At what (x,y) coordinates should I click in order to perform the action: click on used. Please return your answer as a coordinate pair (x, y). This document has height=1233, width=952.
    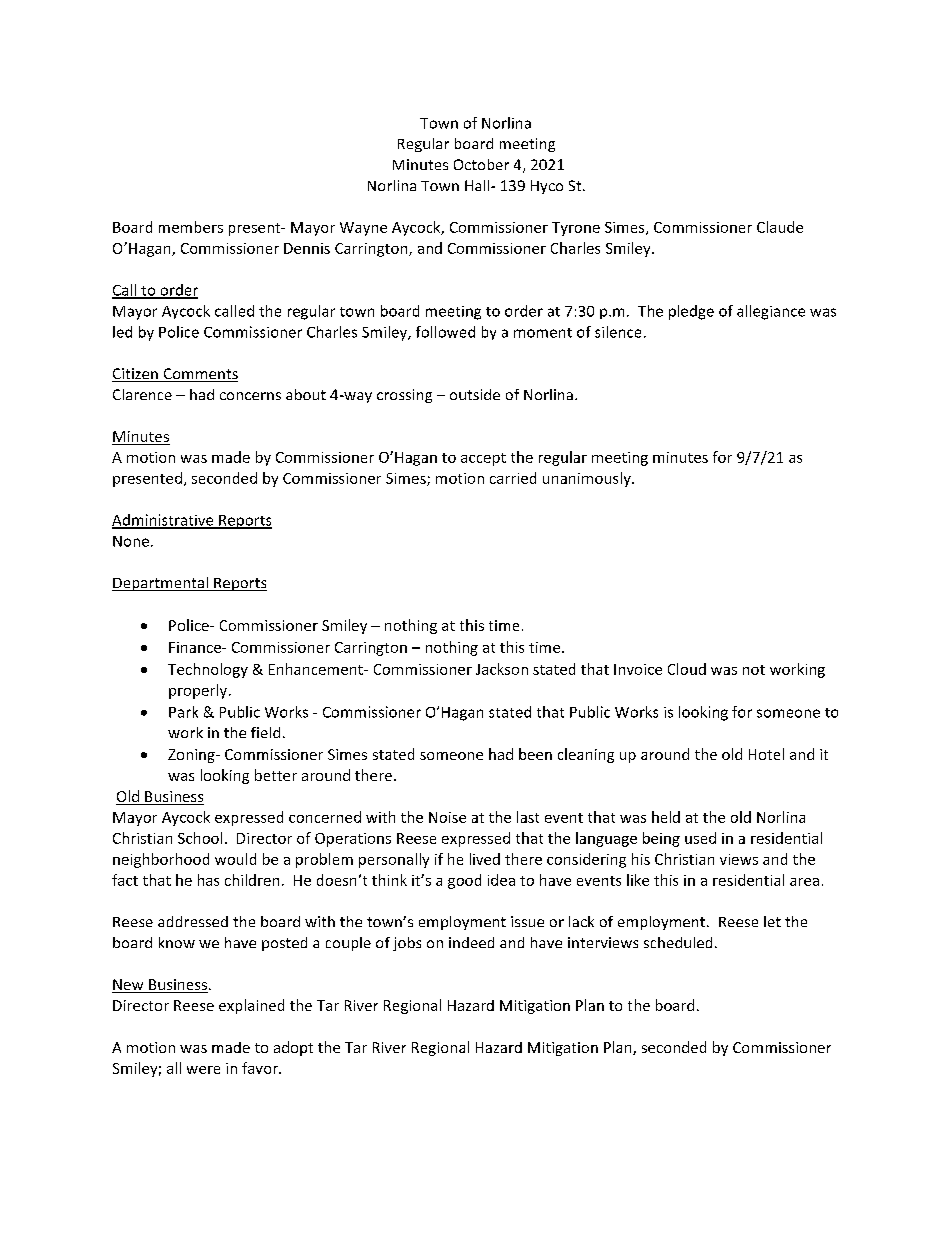
    Looking at the image, I should click on (700, 838).
